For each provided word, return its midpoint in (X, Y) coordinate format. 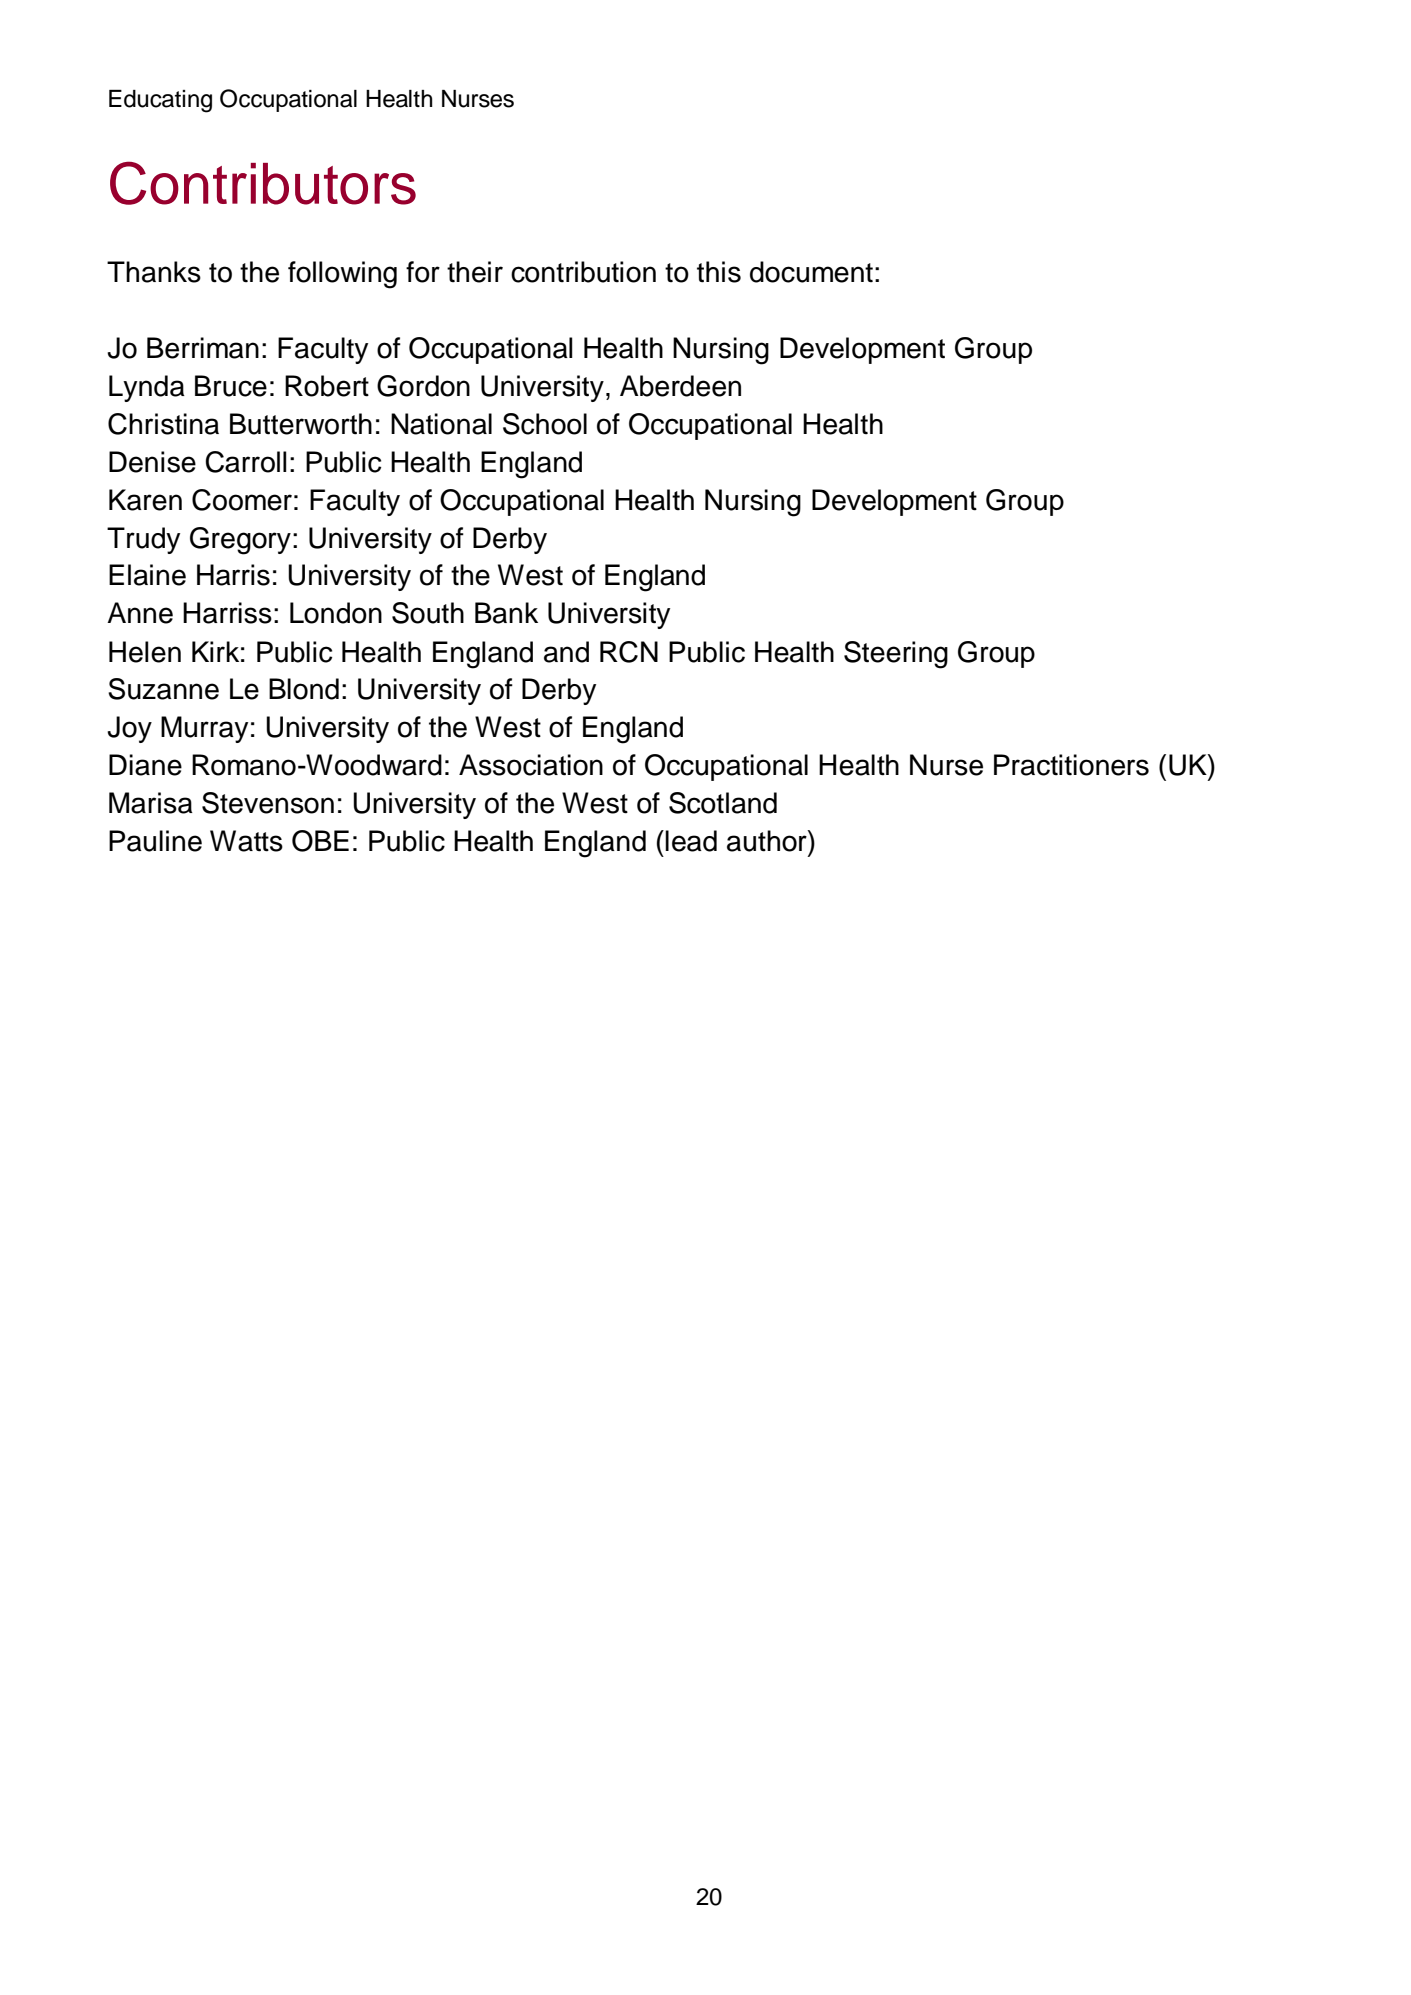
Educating (160, 101)
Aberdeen (680, 386)
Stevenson (268, 803)
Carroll (246, 462)
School (545, 424)
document (811, 272)
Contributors (263, 183)
